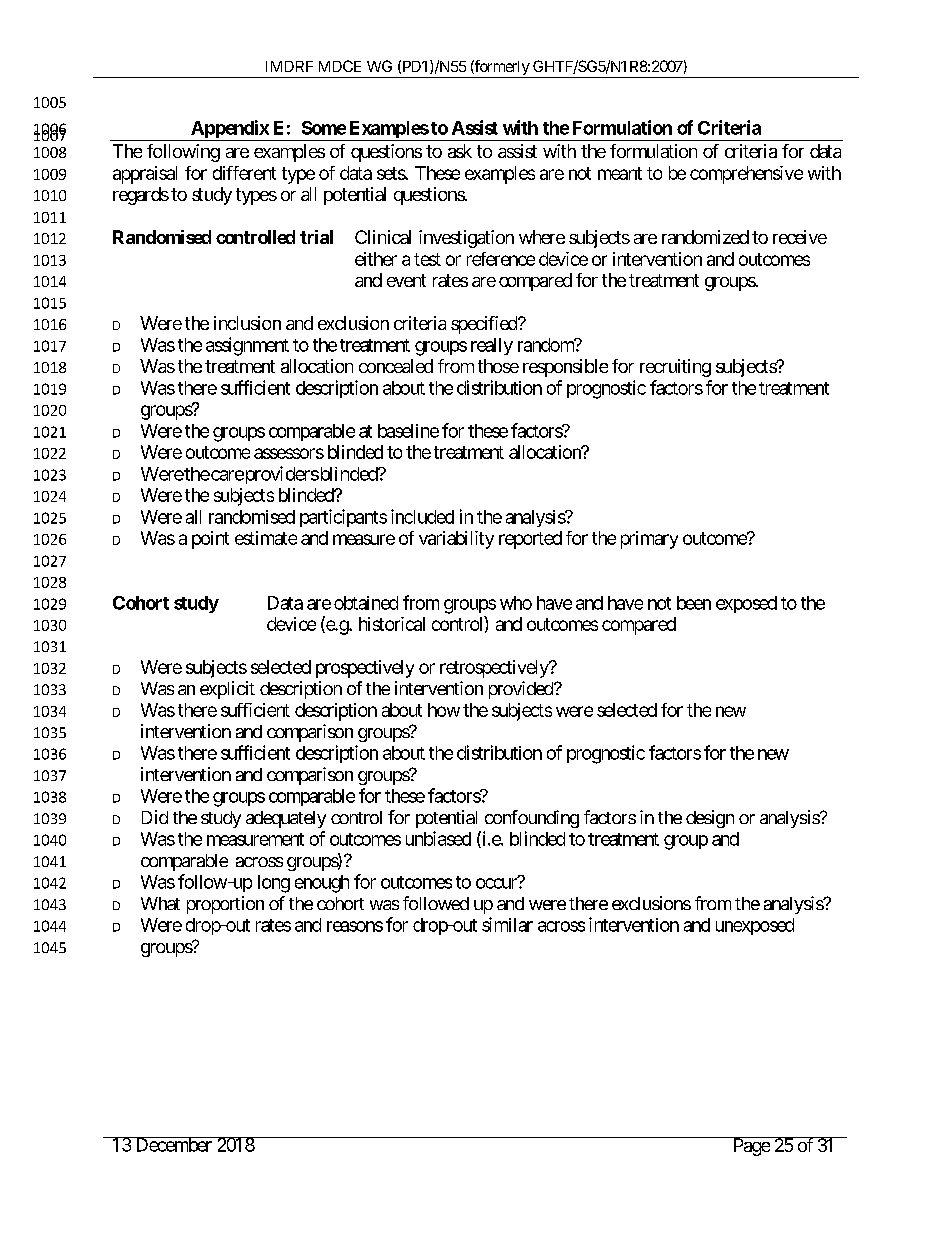  Describe the element at coordinates (497, 883) in the document. I see `occur` at that location.
